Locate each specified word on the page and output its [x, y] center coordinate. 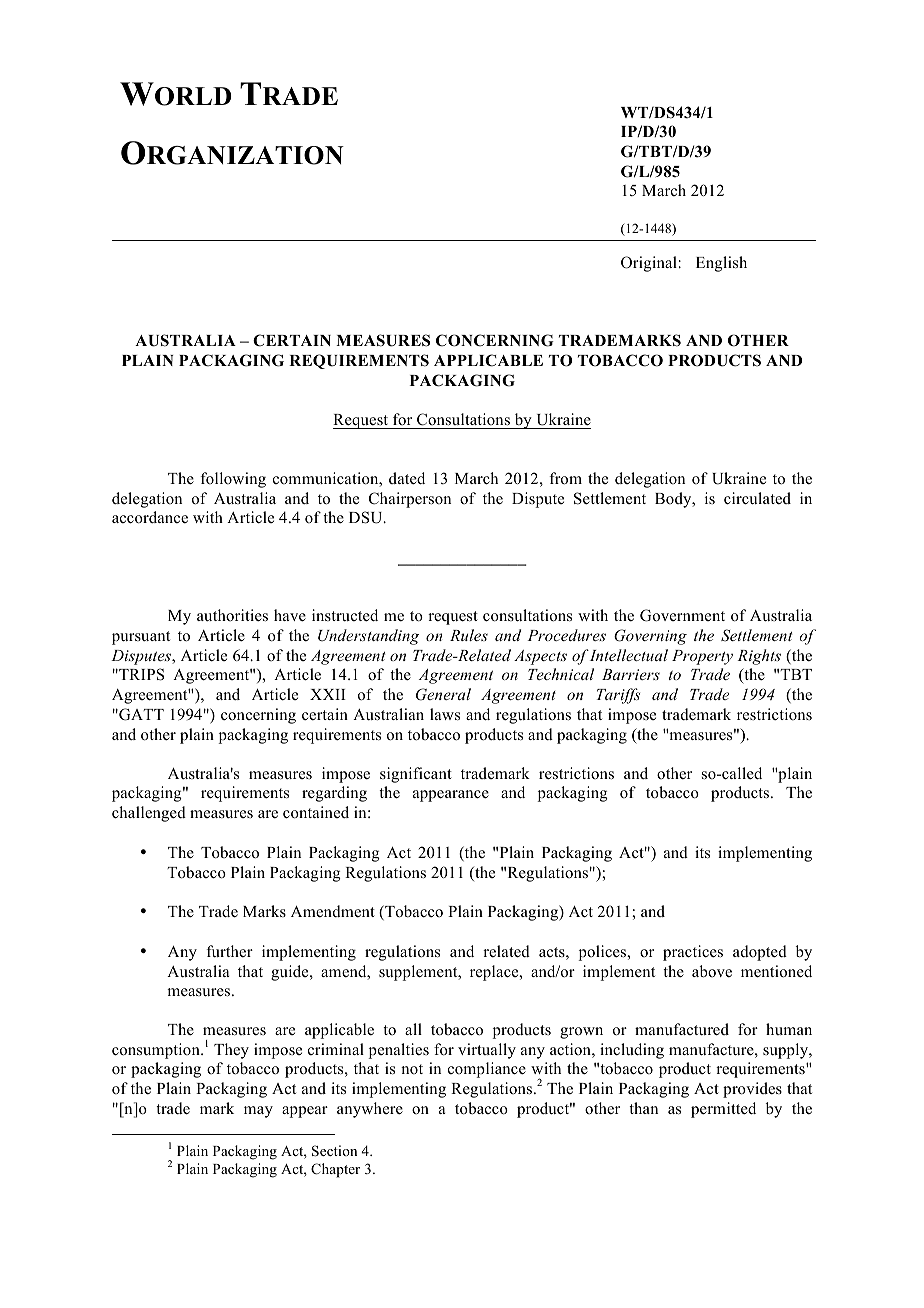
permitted [723, 1110]
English [721, 264]
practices [693, 953]
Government [682, 615]
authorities [232, 615]
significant [416, 775]
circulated [757, 498]
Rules [469, 635]
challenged [149, 814]
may [258, 1112]
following [233, 480]
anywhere [370, 1110]
